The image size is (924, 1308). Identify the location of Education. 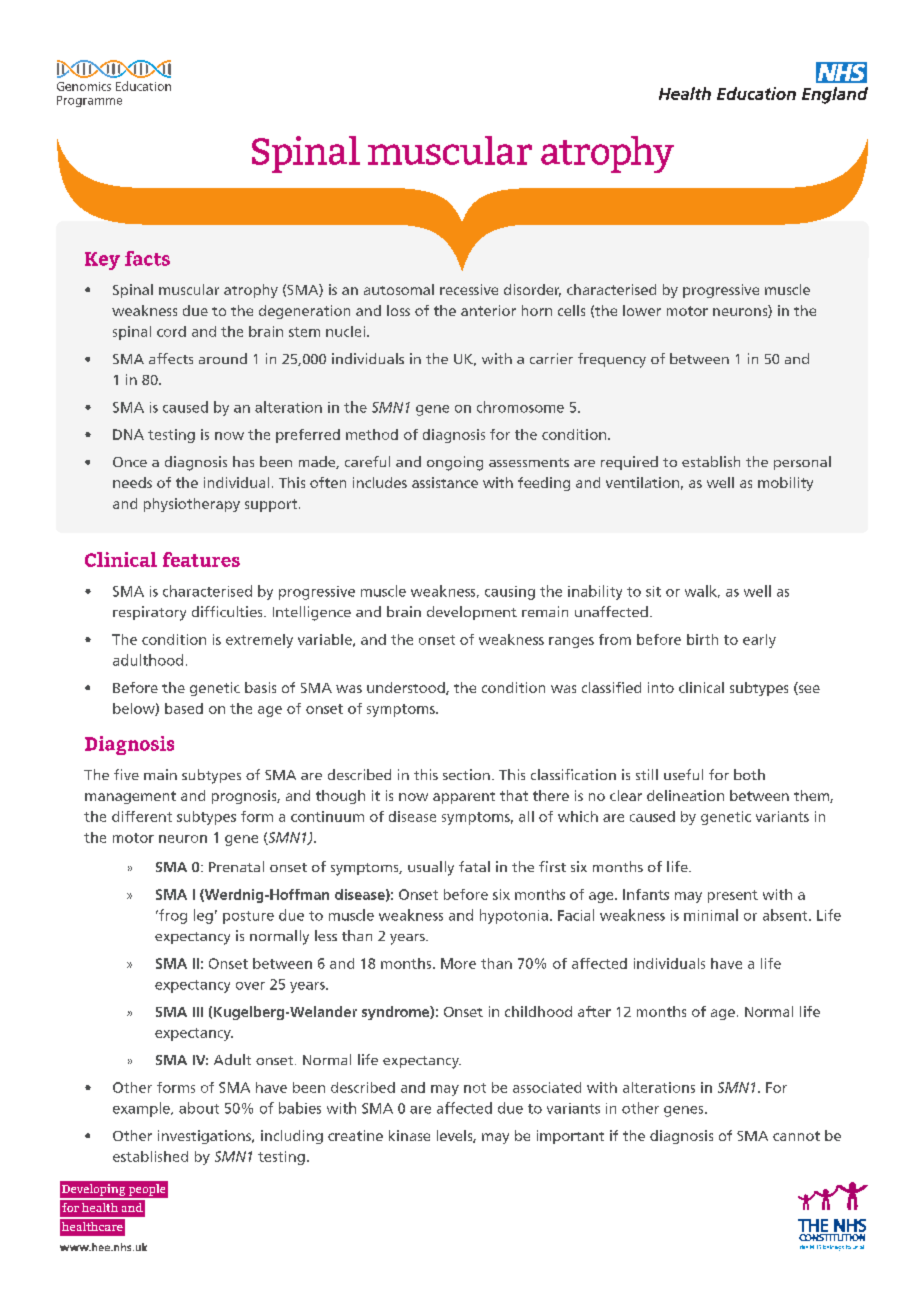
(143, 86).
